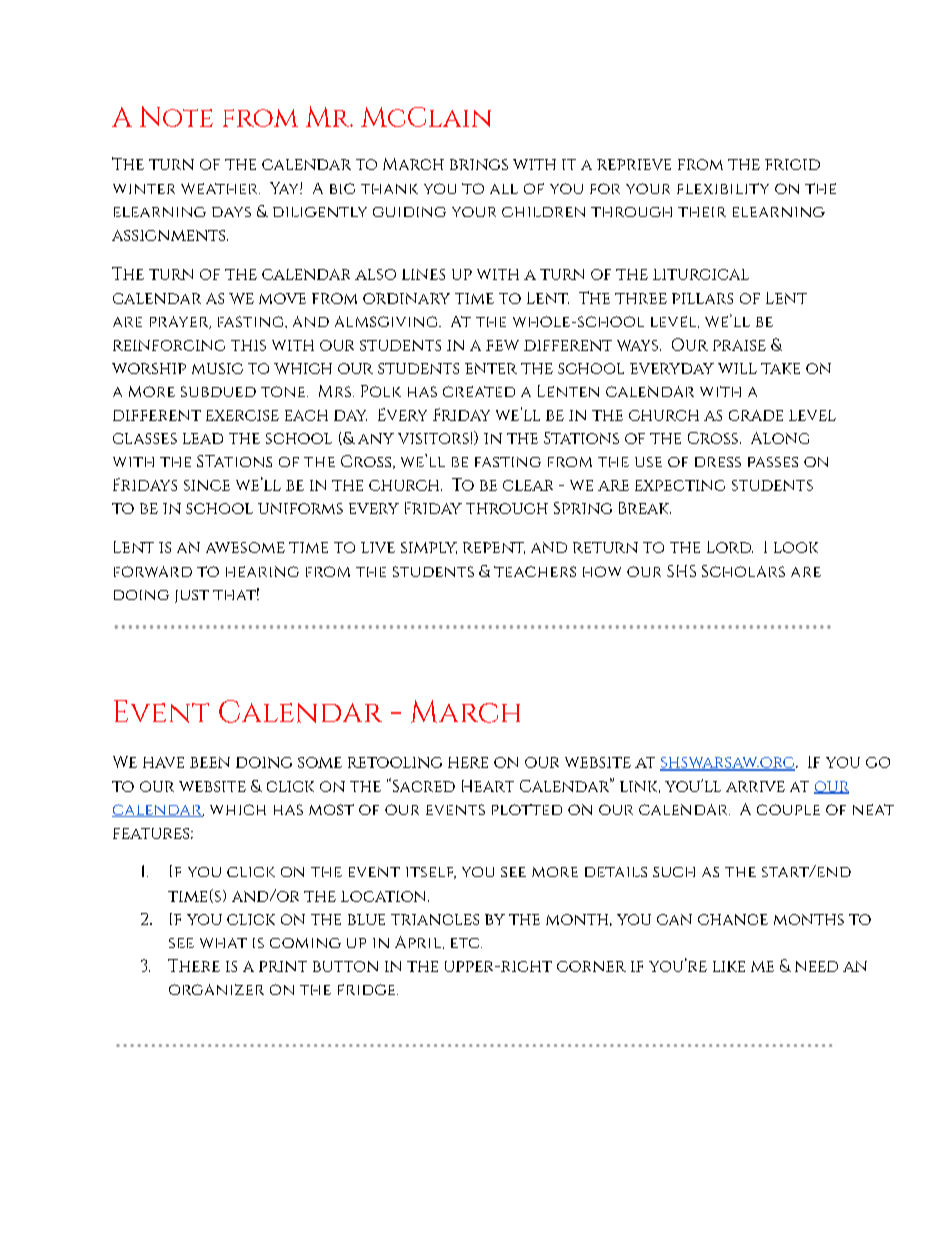 The height and width of the page is (1233, 952). Describe the element at coordinates (792, 164) in the page. I see `frigid` at that location.
